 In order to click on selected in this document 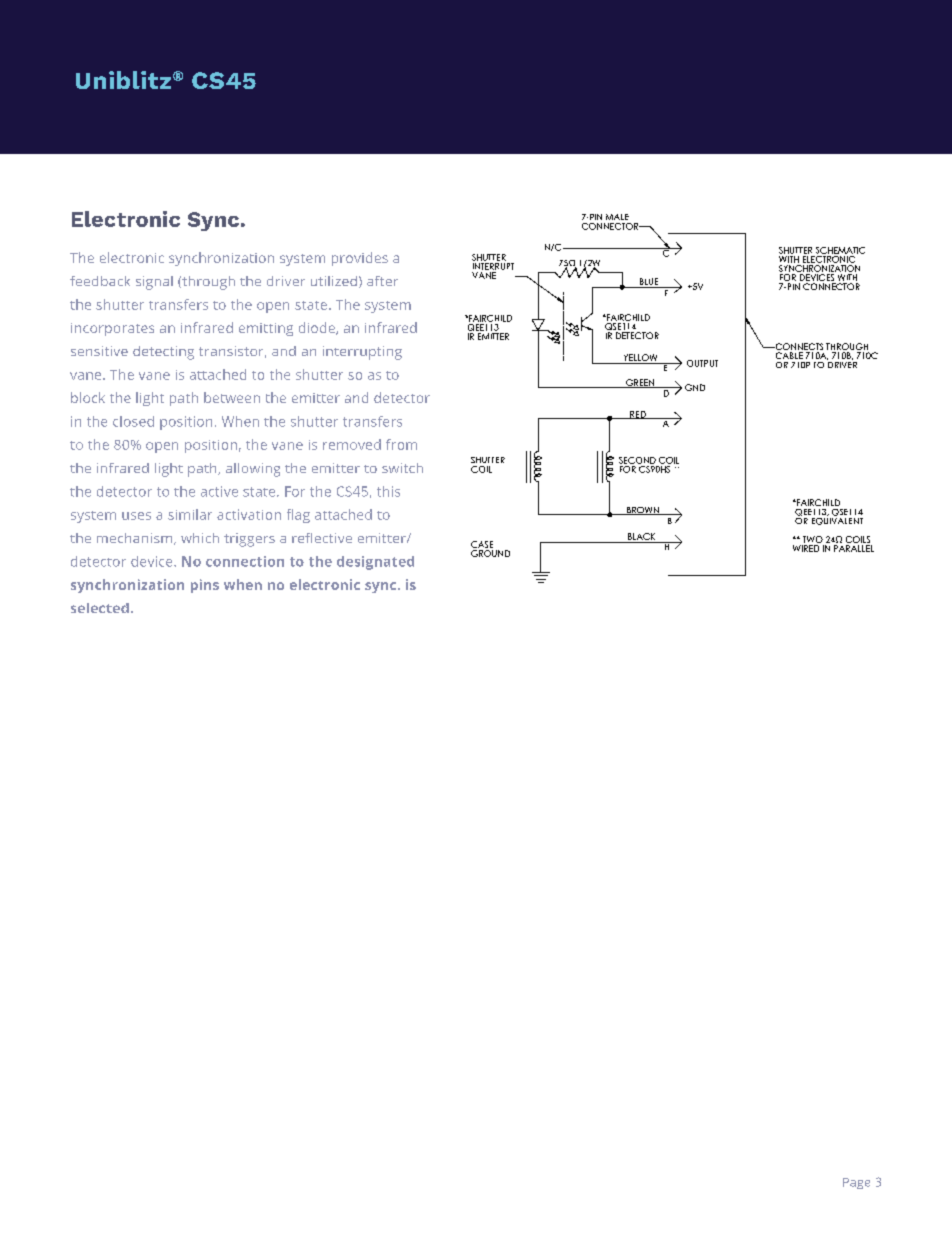, I will do `click(100, 608)`.
